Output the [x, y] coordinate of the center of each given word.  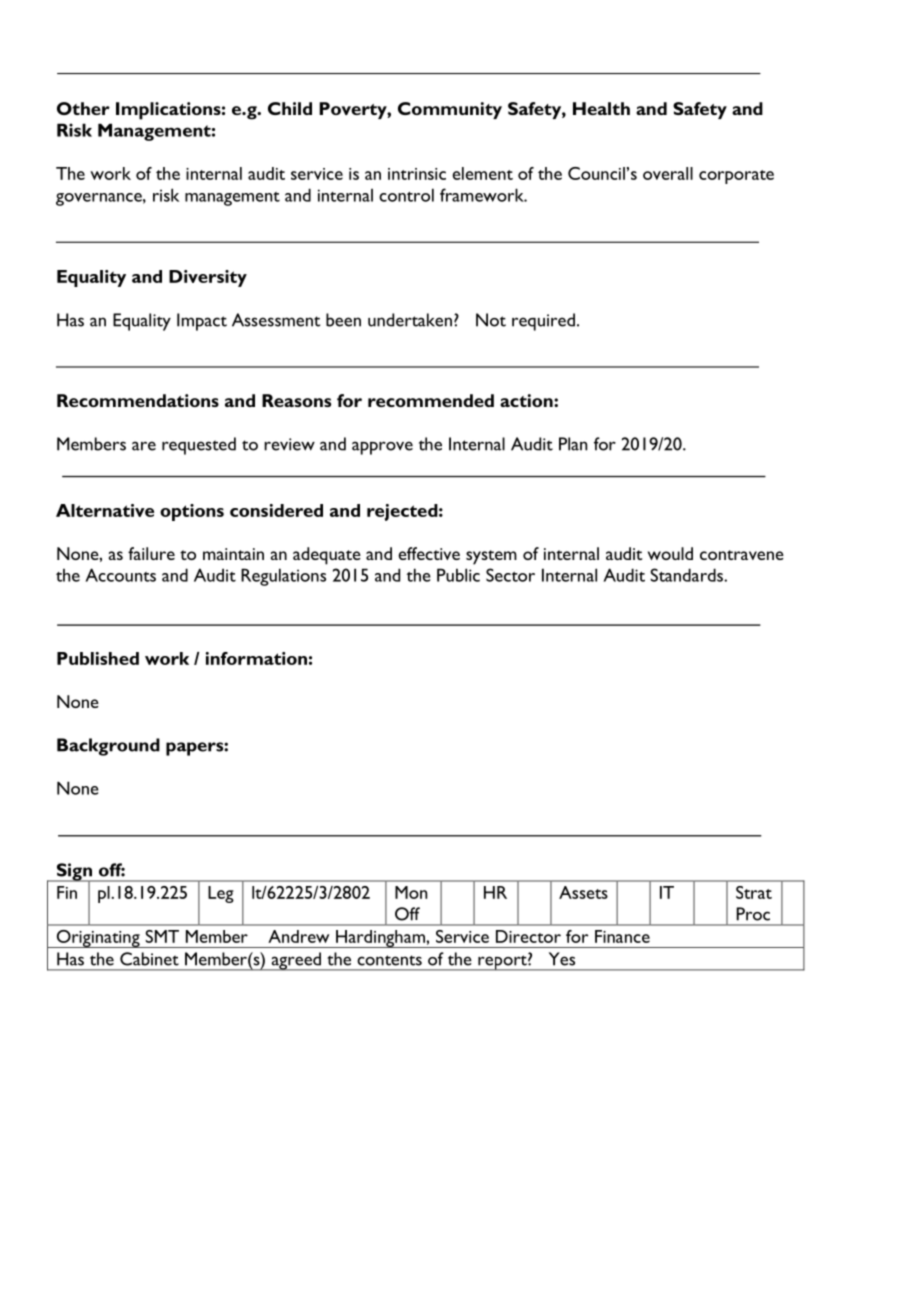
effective [429, 553]
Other [83, 108]
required [543, 322]
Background [108, 747]
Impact [202, 322]
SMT [162, 936]
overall [668, 173]
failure [151, 553]
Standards [688, 575]
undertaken [410, 320]
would [670, 553]
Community [450, 110]
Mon [411, 892]
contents [389, 960]
